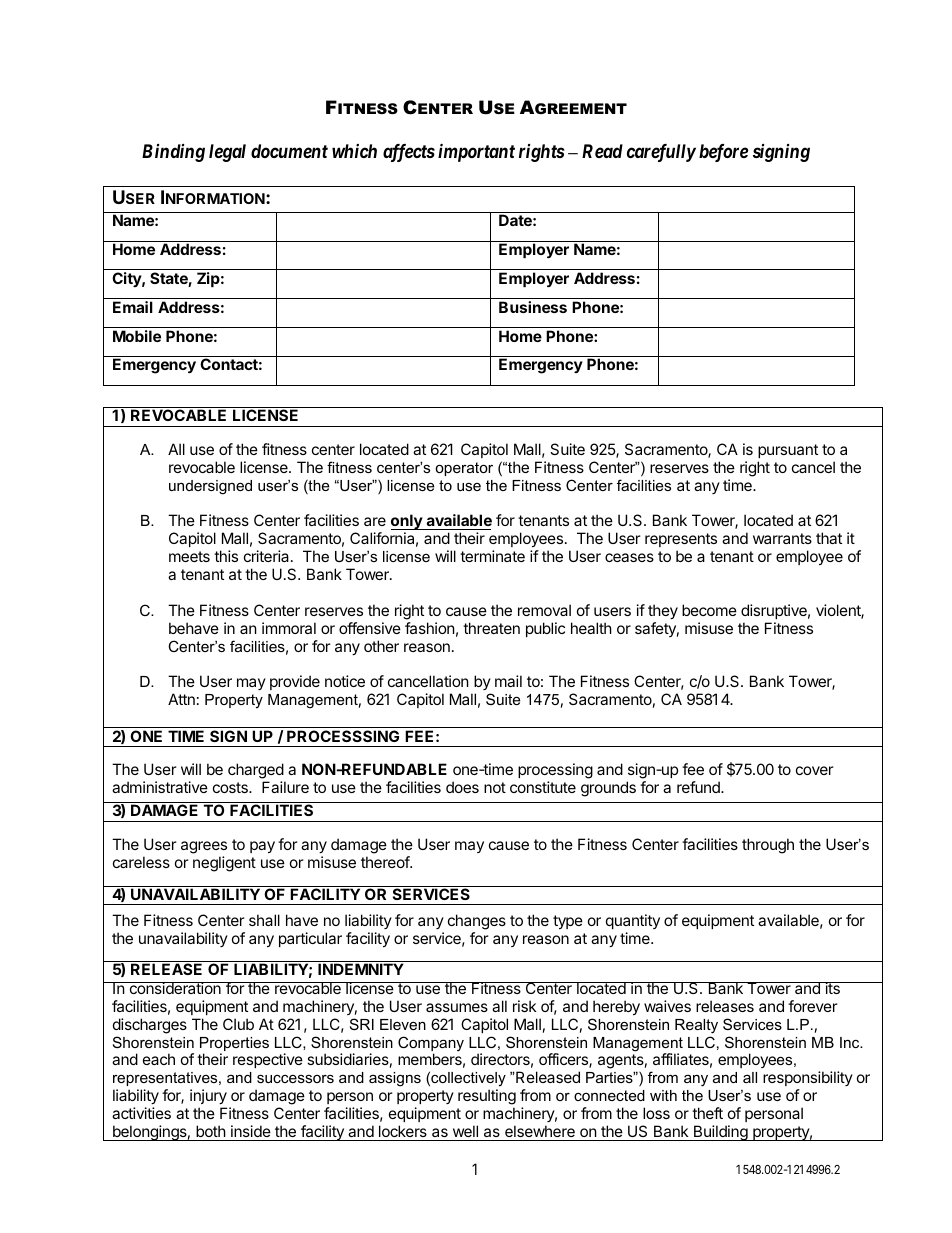 The image size is (952, 1233). Describe the element at coordinates (464, 469) in the screenshot. I see `operator` at that location.
